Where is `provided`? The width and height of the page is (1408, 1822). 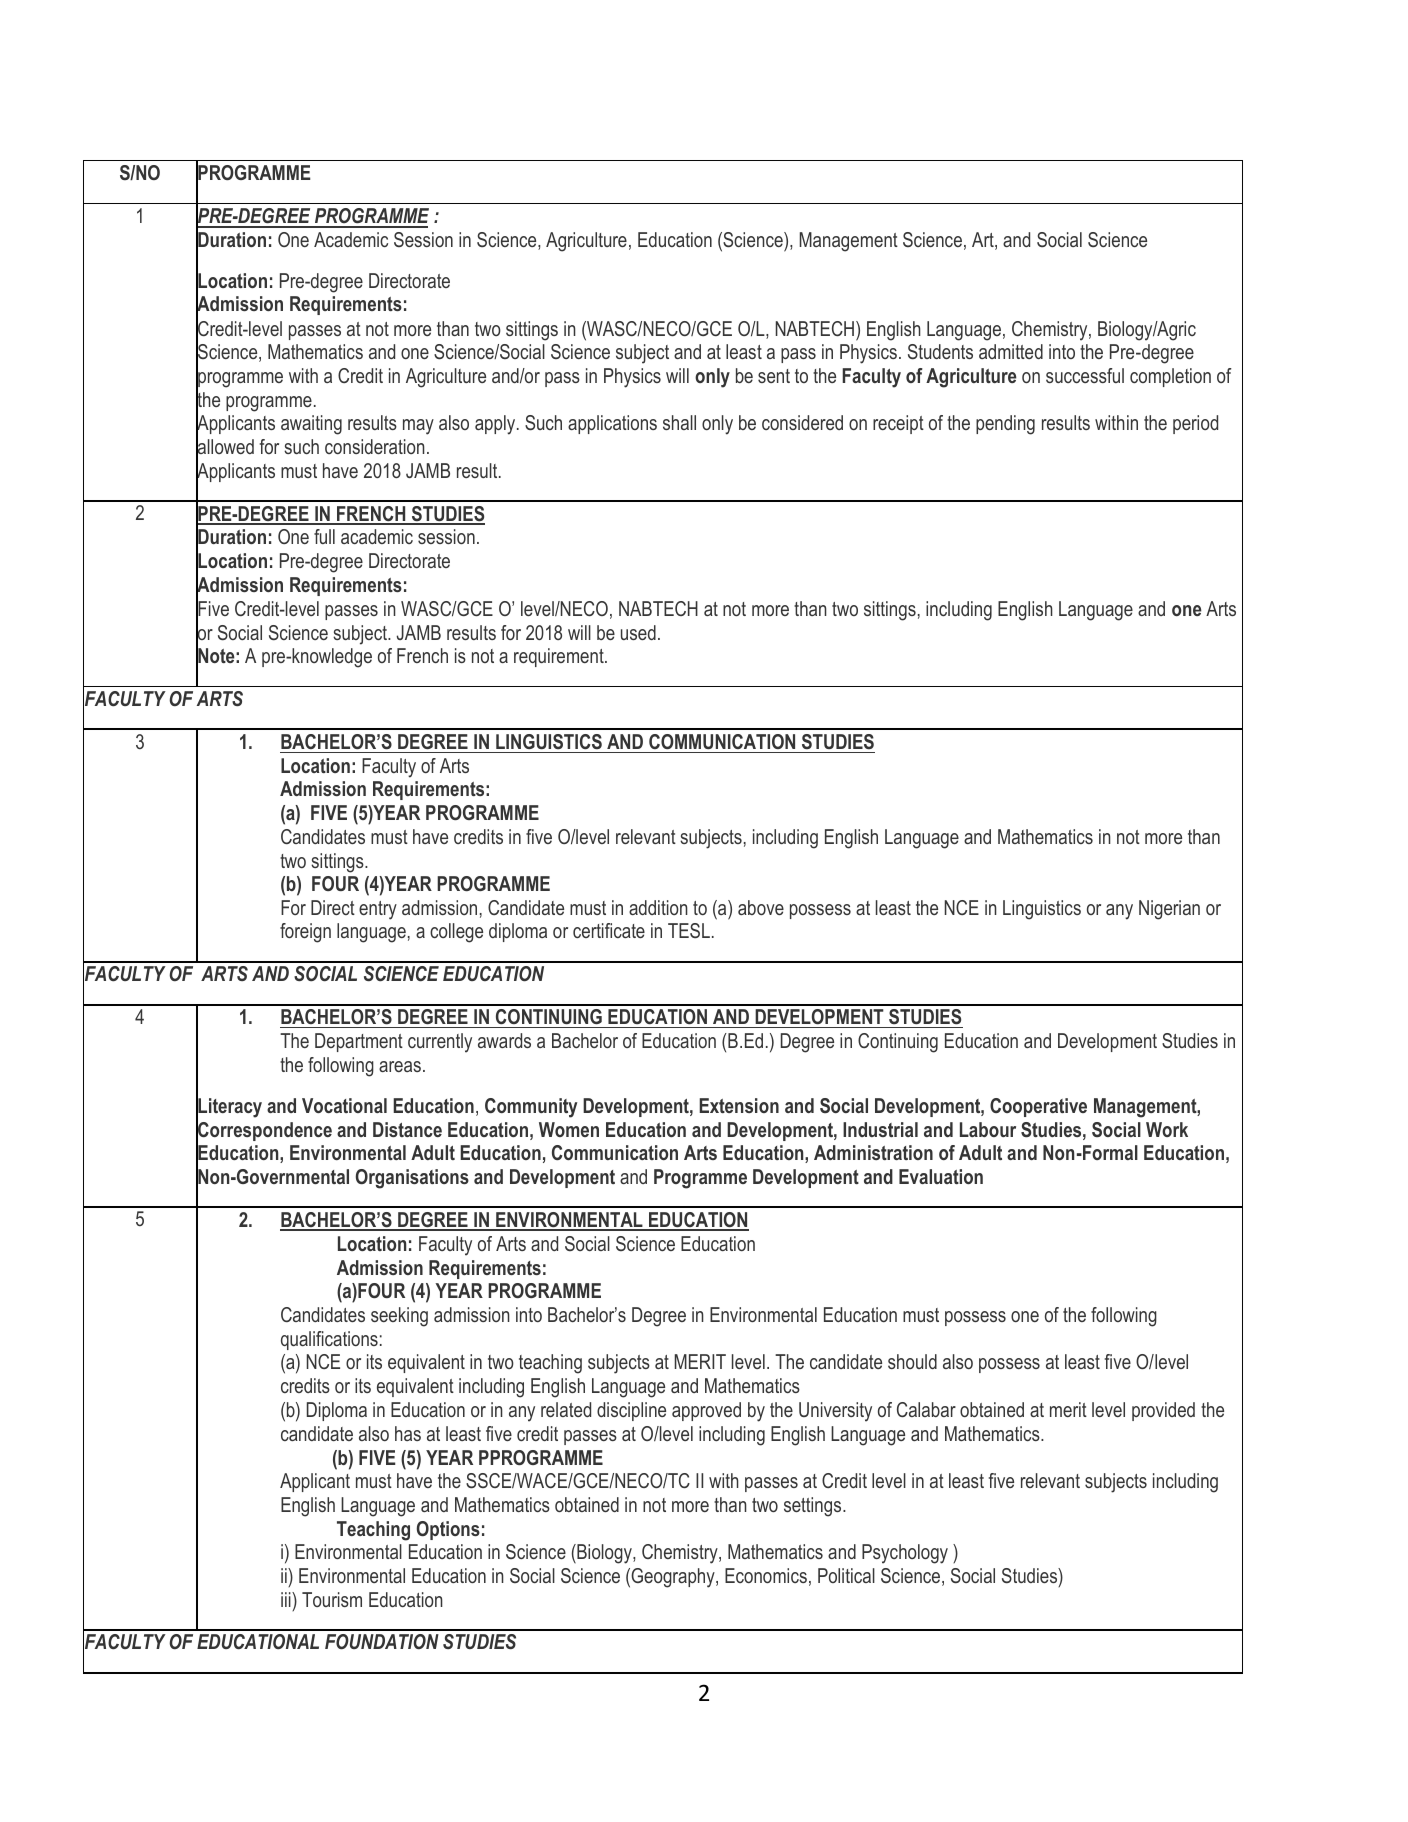
provided is located at coordinates (1163, 1411).
